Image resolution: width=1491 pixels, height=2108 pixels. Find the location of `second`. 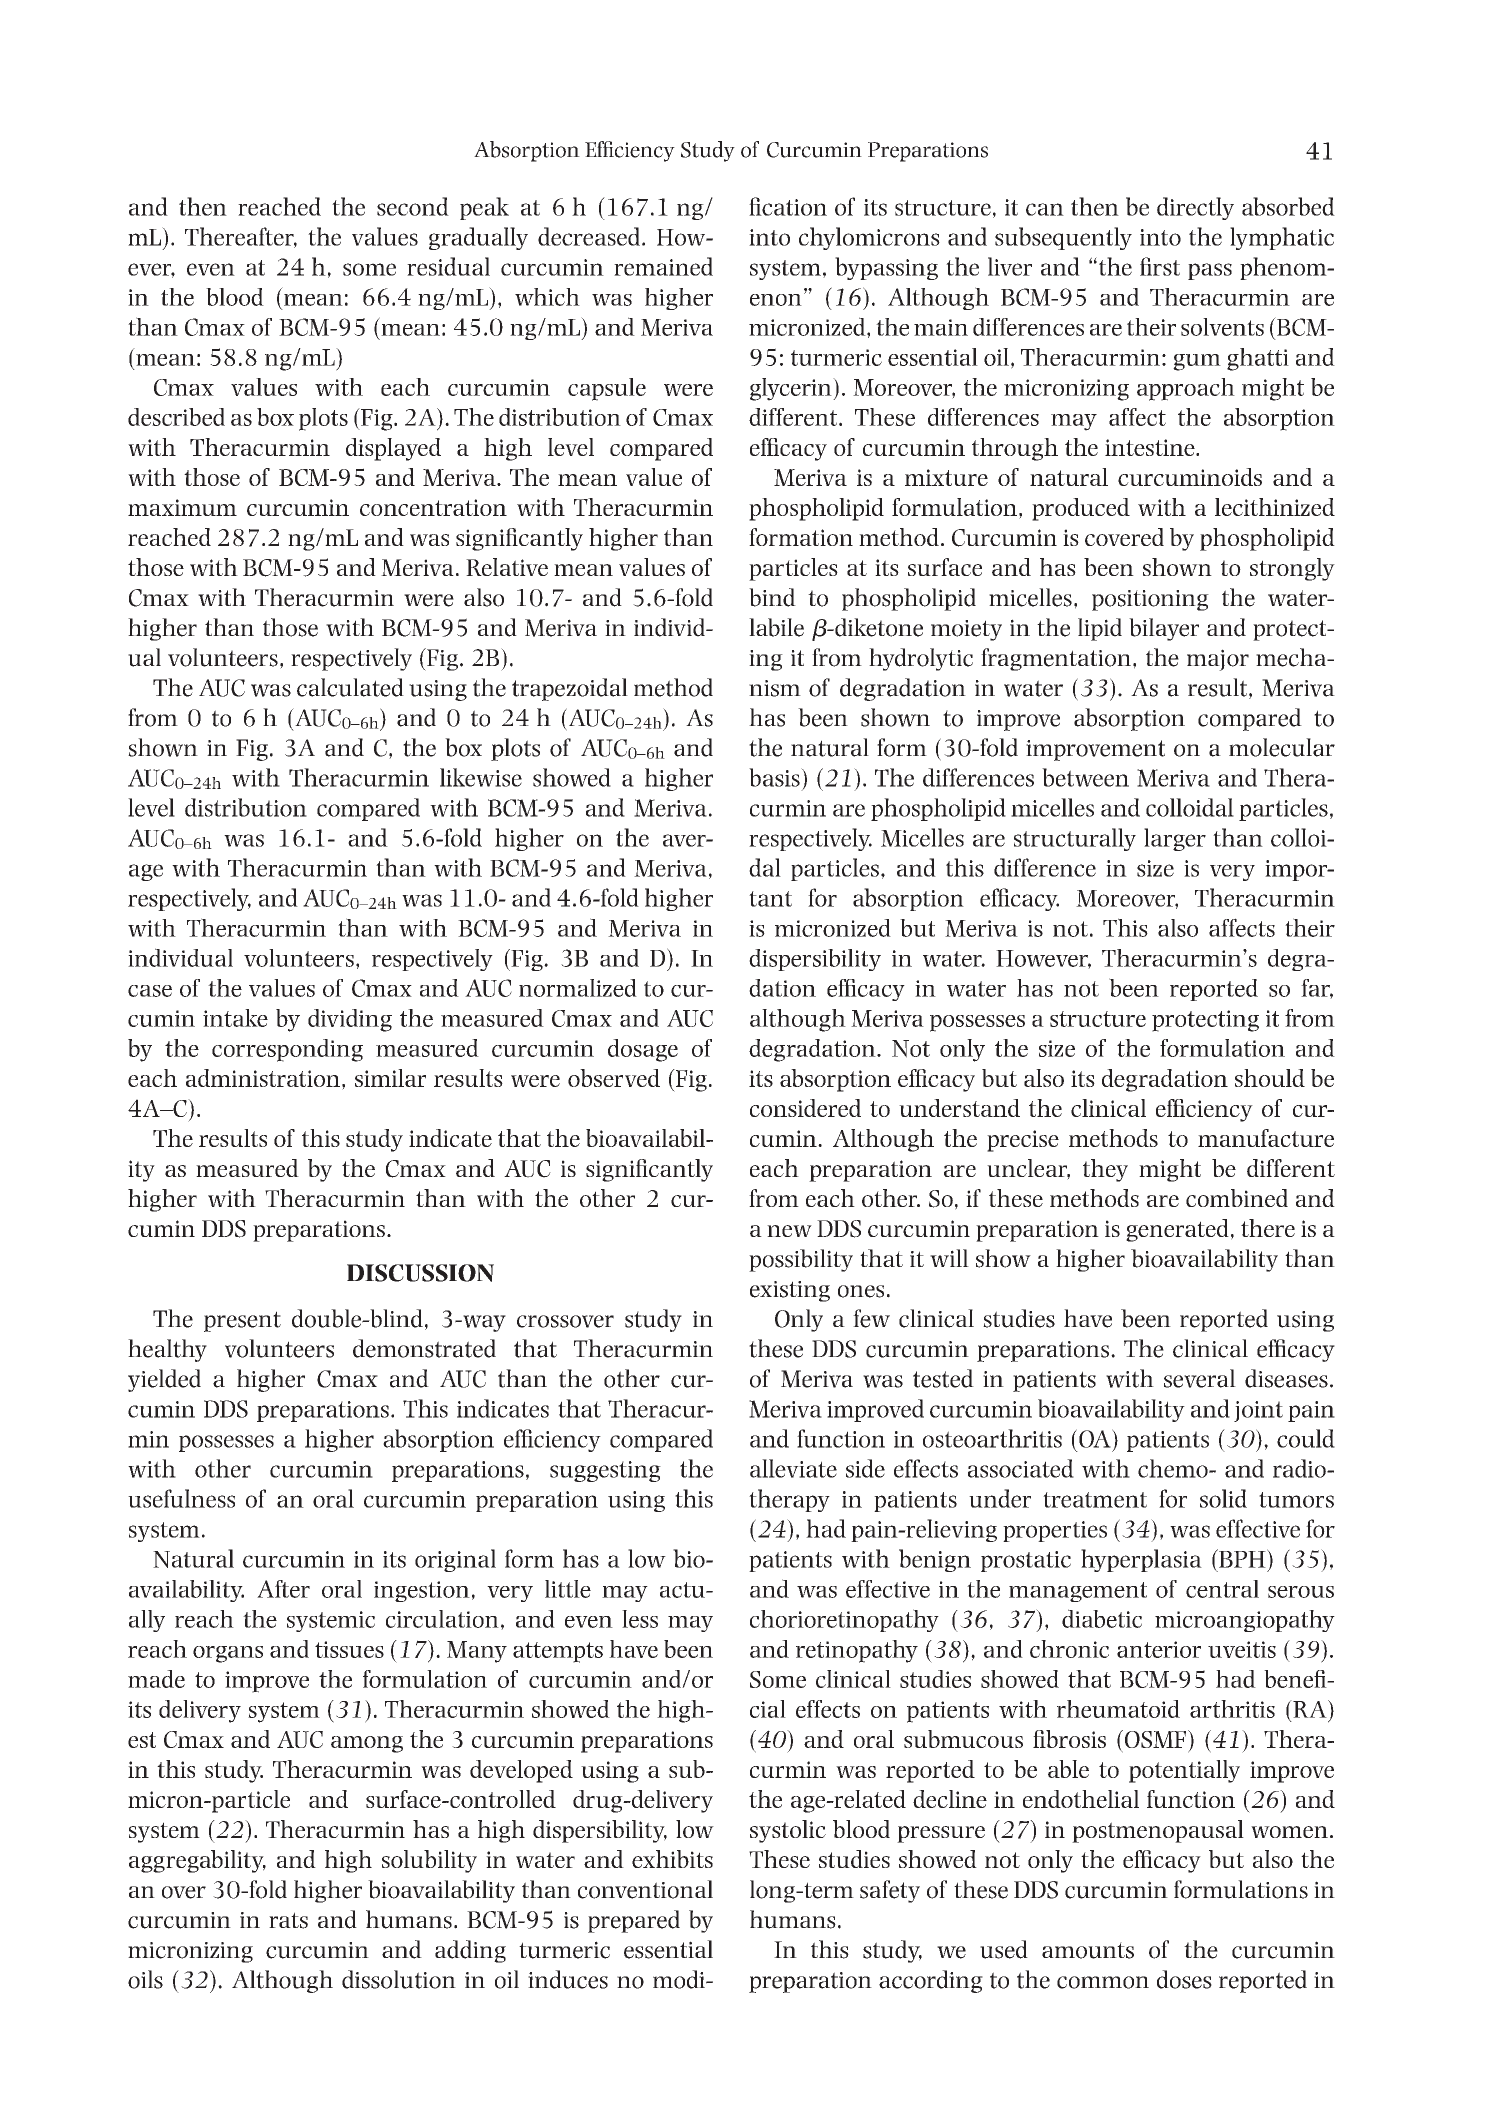

second is located at coordinates (413, 206).
